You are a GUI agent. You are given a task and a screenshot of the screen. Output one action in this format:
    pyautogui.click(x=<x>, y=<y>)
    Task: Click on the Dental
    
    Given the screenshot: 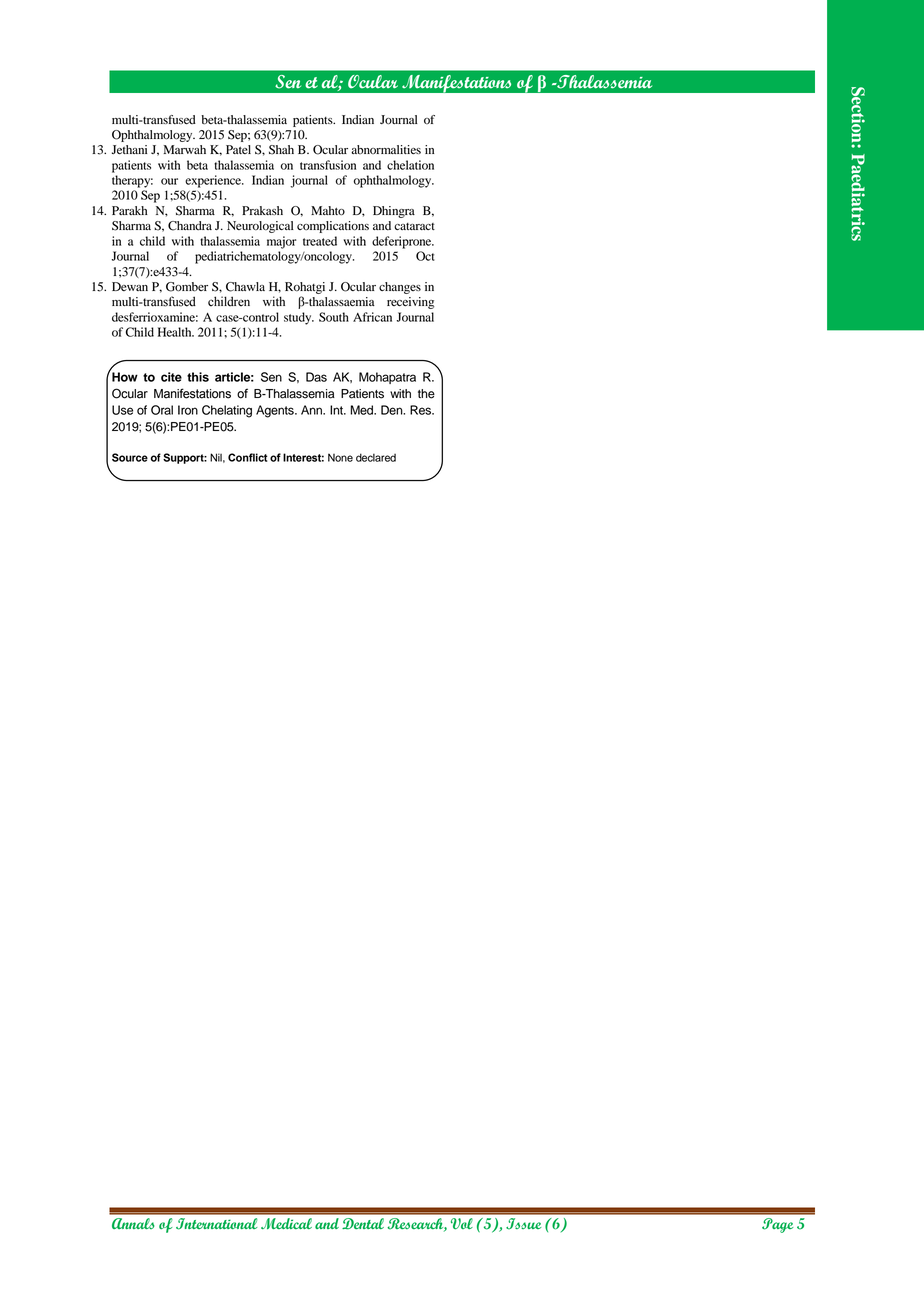 What is the action you would take?
    pyautogui.click(x=363, y=1224)
